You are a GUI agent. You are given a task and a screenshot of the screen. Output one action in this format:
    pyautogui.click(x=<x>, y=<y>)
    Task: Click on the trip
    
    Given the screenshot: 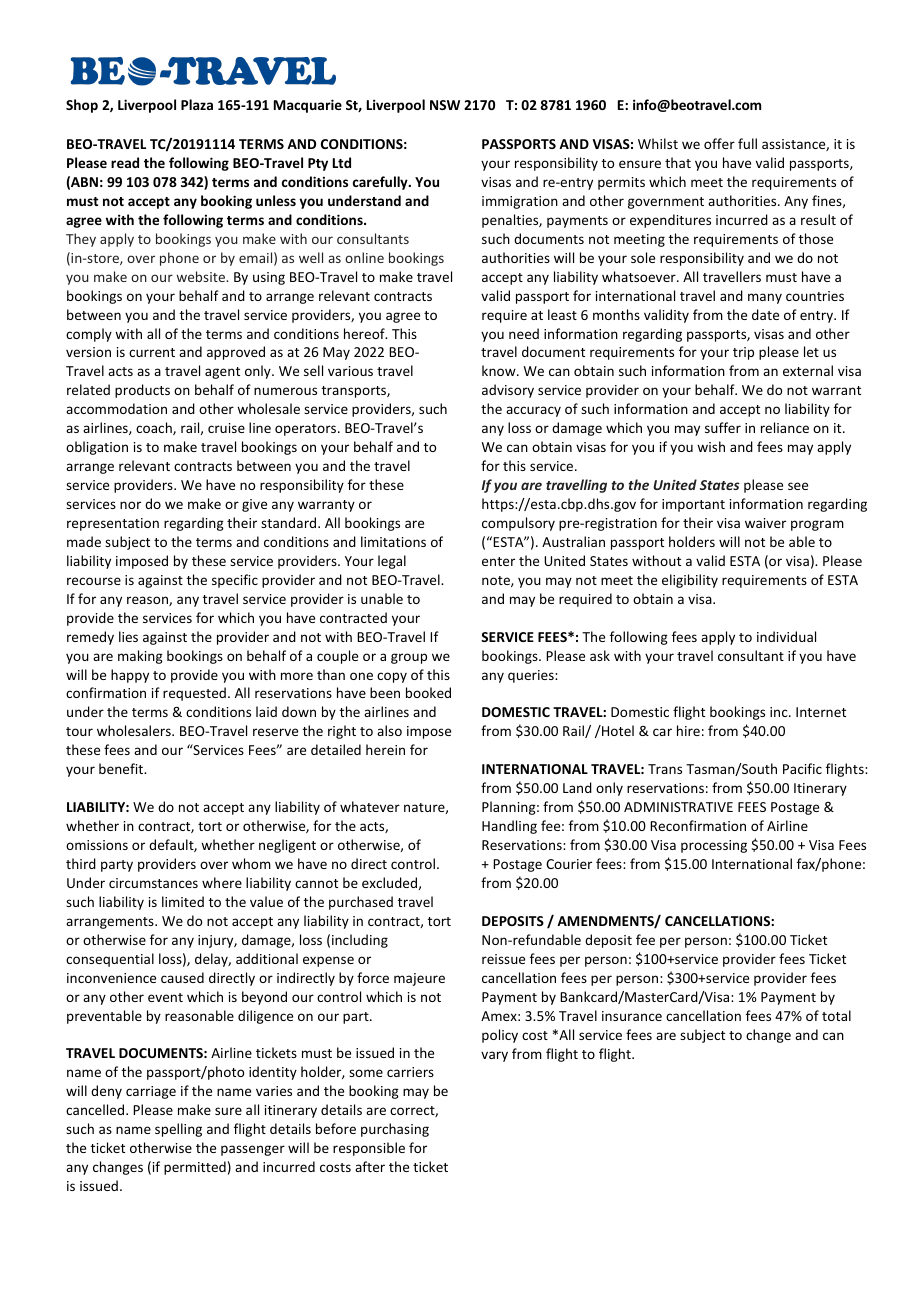 What is the action you would take?
    pyautogui.click(x=743, y=353)
